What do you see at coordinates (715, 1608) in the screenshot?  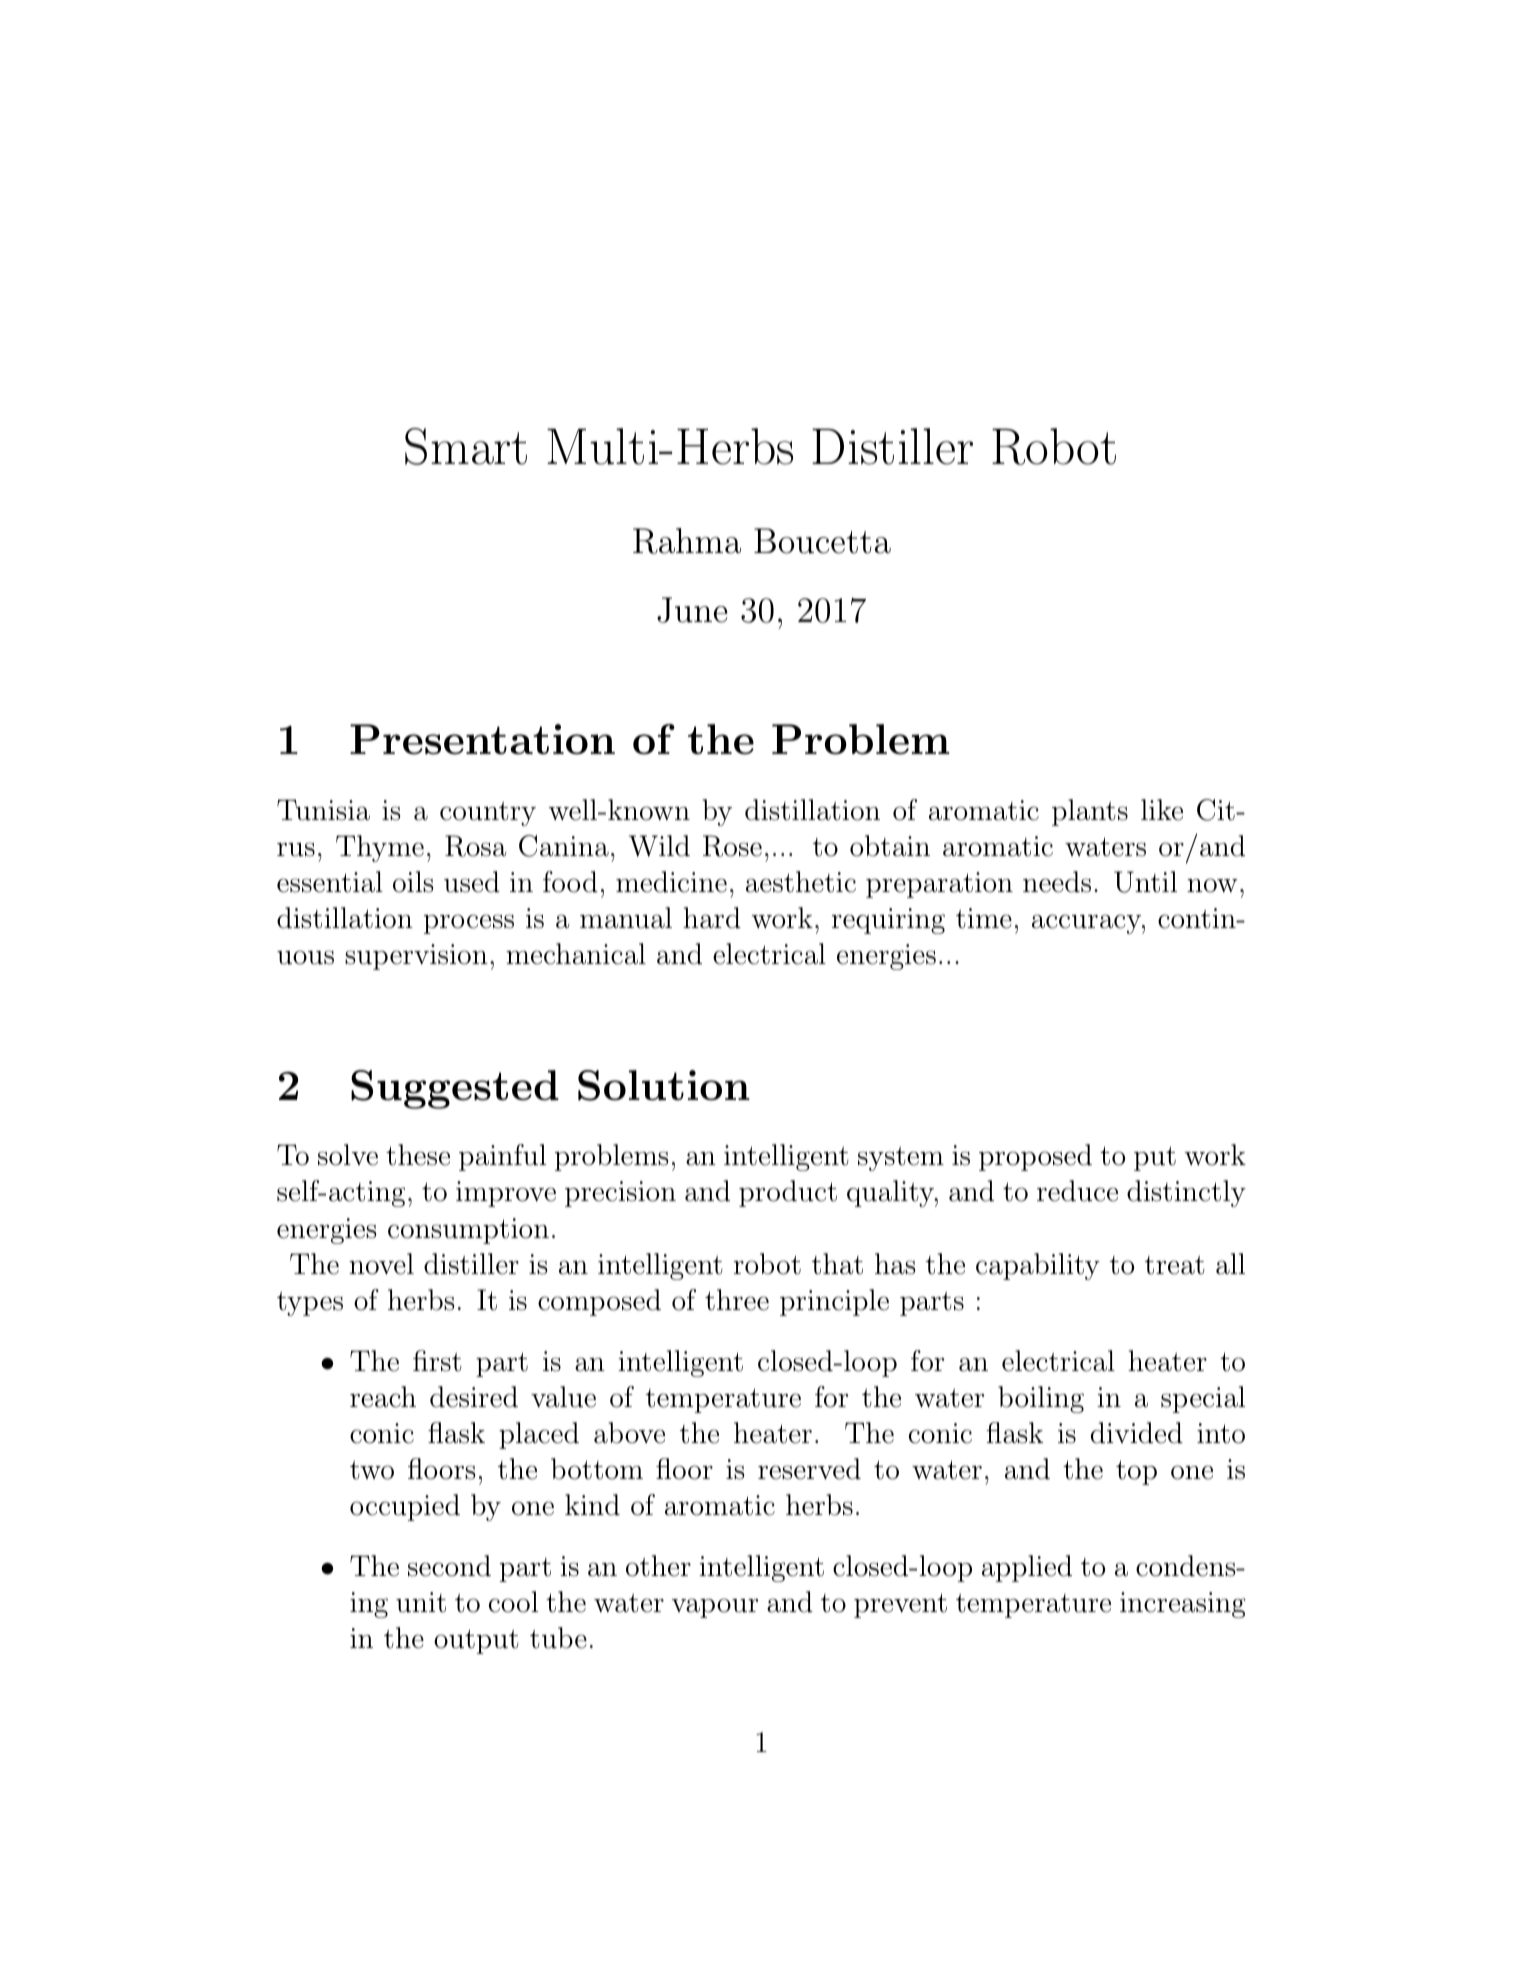 I see `vapour` at bounding box center [715, 1608].
